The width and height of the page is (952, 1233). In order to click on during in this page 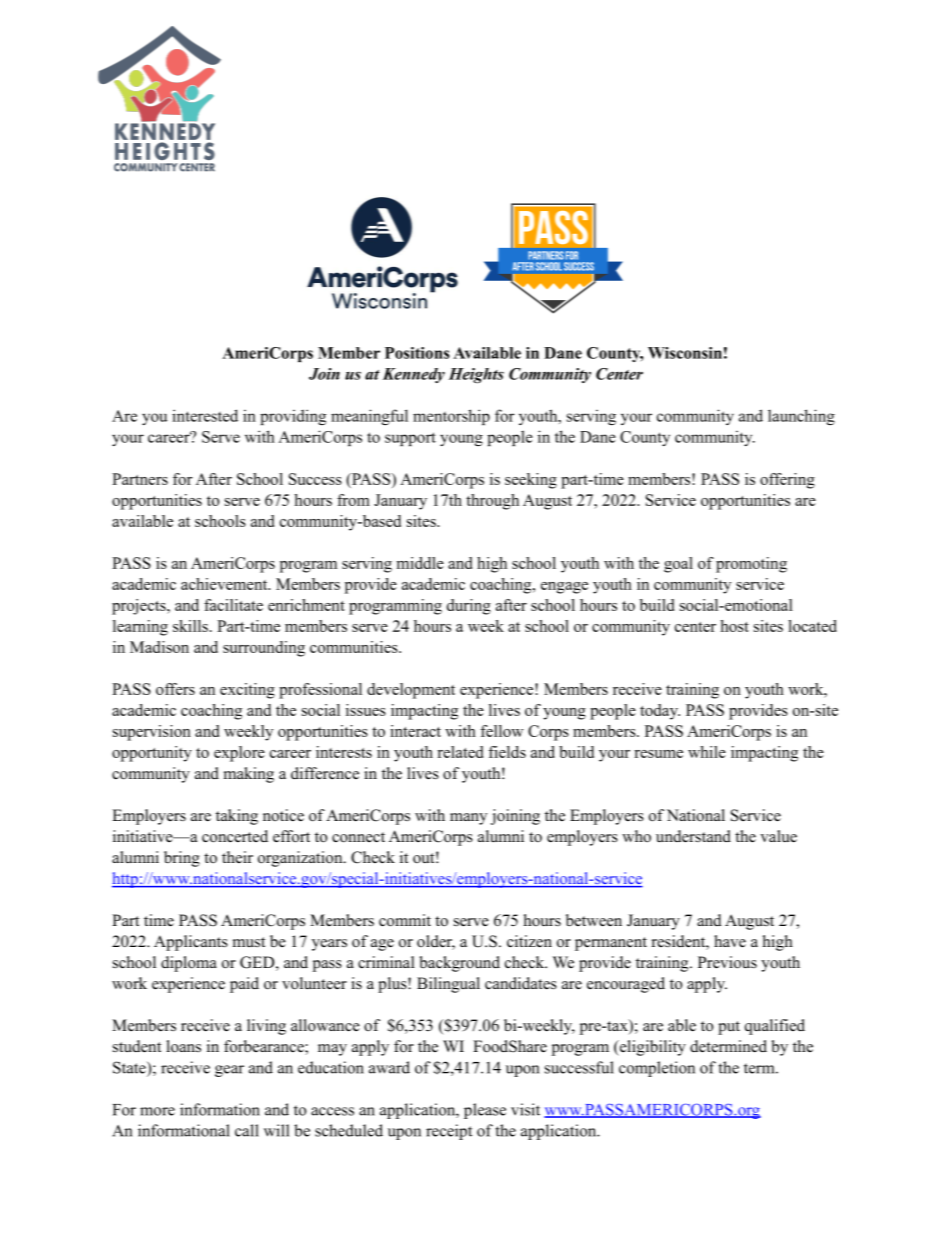, I will do `click(469, 607)`.
